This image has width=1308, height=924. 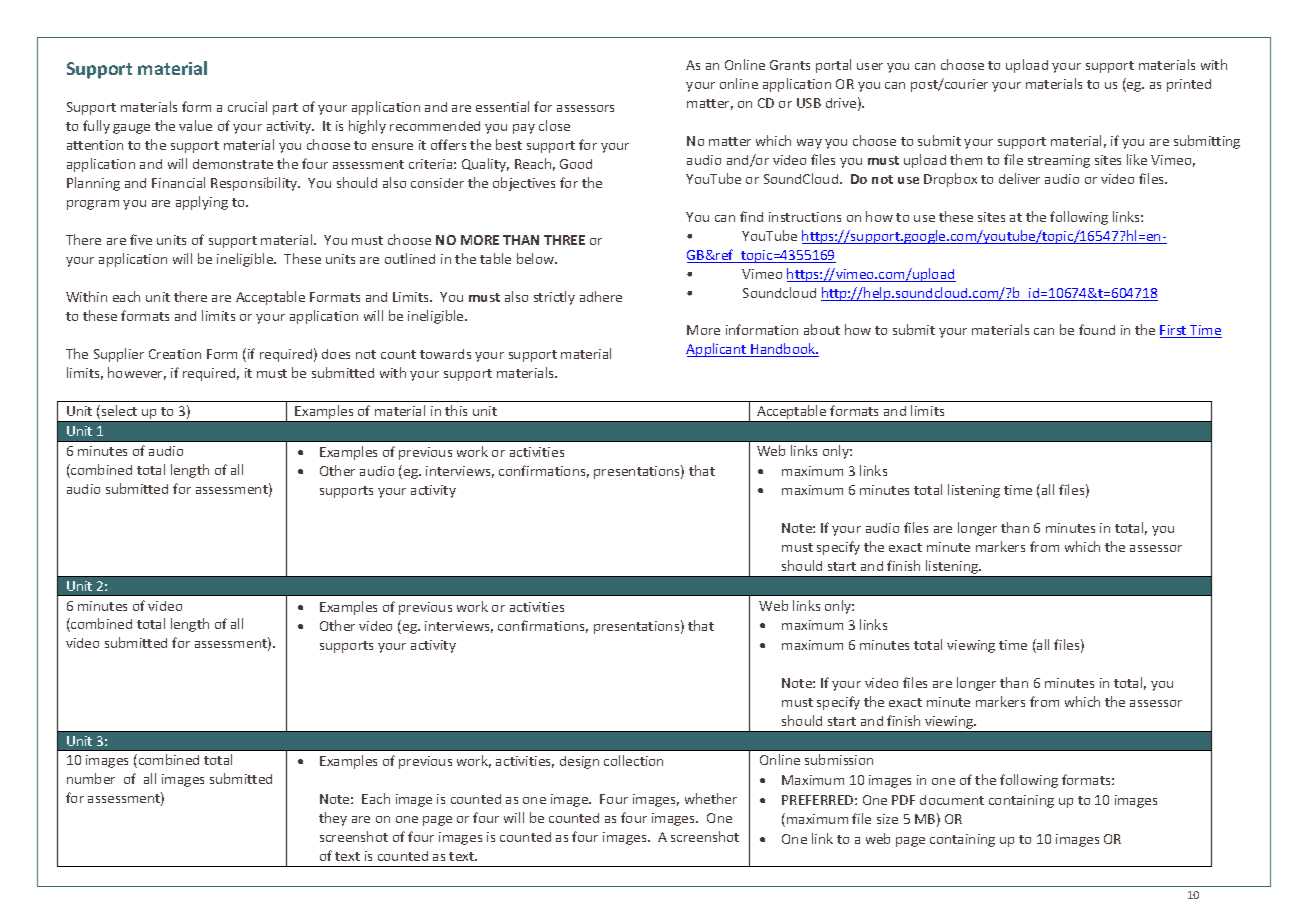 I want to click on Creation, so click(x=175, y=354).
